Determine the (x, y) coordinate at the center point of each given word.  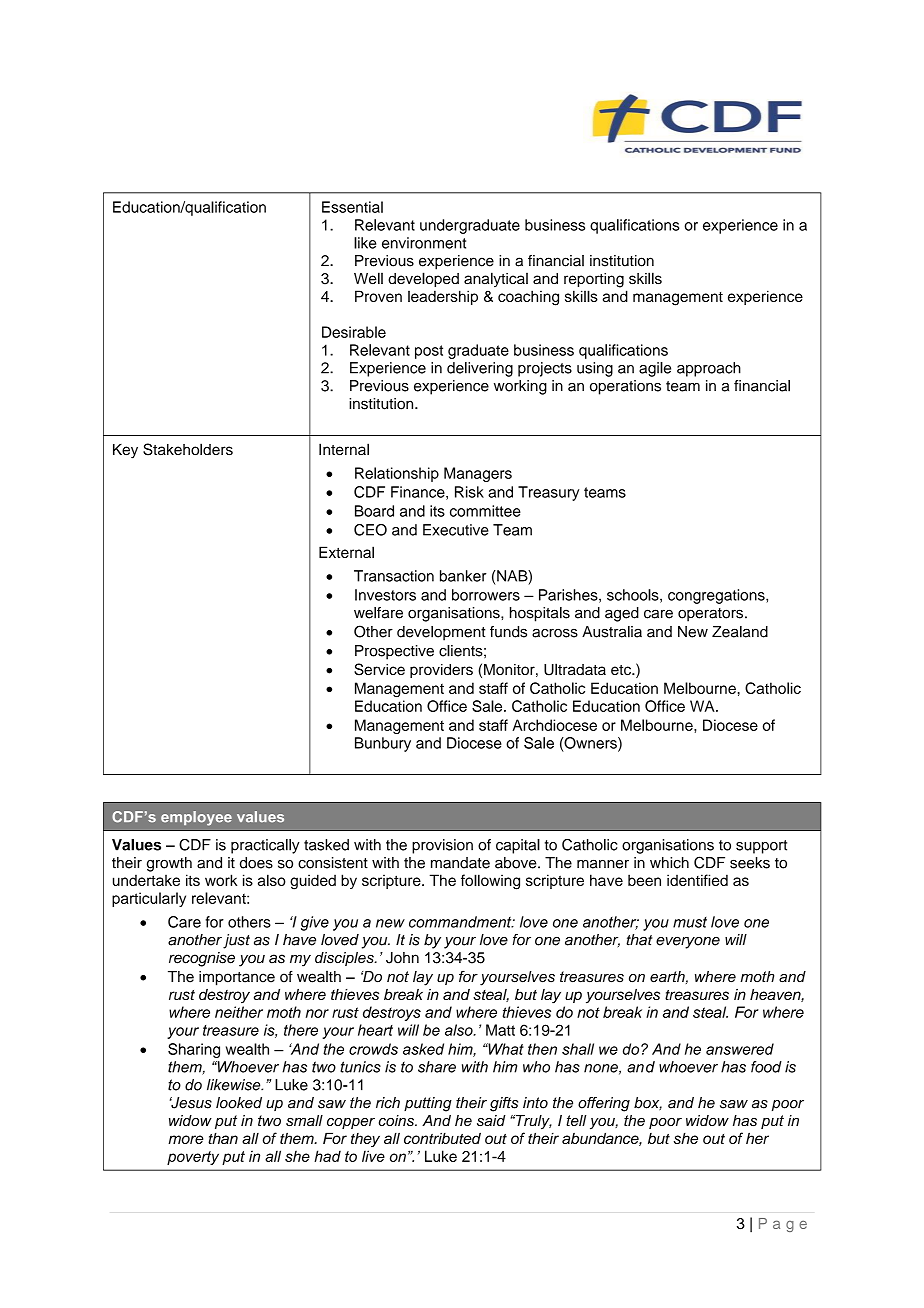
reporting (594, 280)
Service (379, 669)
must (690, 922)
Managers (478, 474)
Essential (352, 207)
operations (625, 387)
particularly (149, 899)
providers (441, 671)
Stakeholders (188, 449)
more (185, 1139)
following (490, 882)
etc (622, 670)
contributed (442, 1138)
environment (424, 243)
